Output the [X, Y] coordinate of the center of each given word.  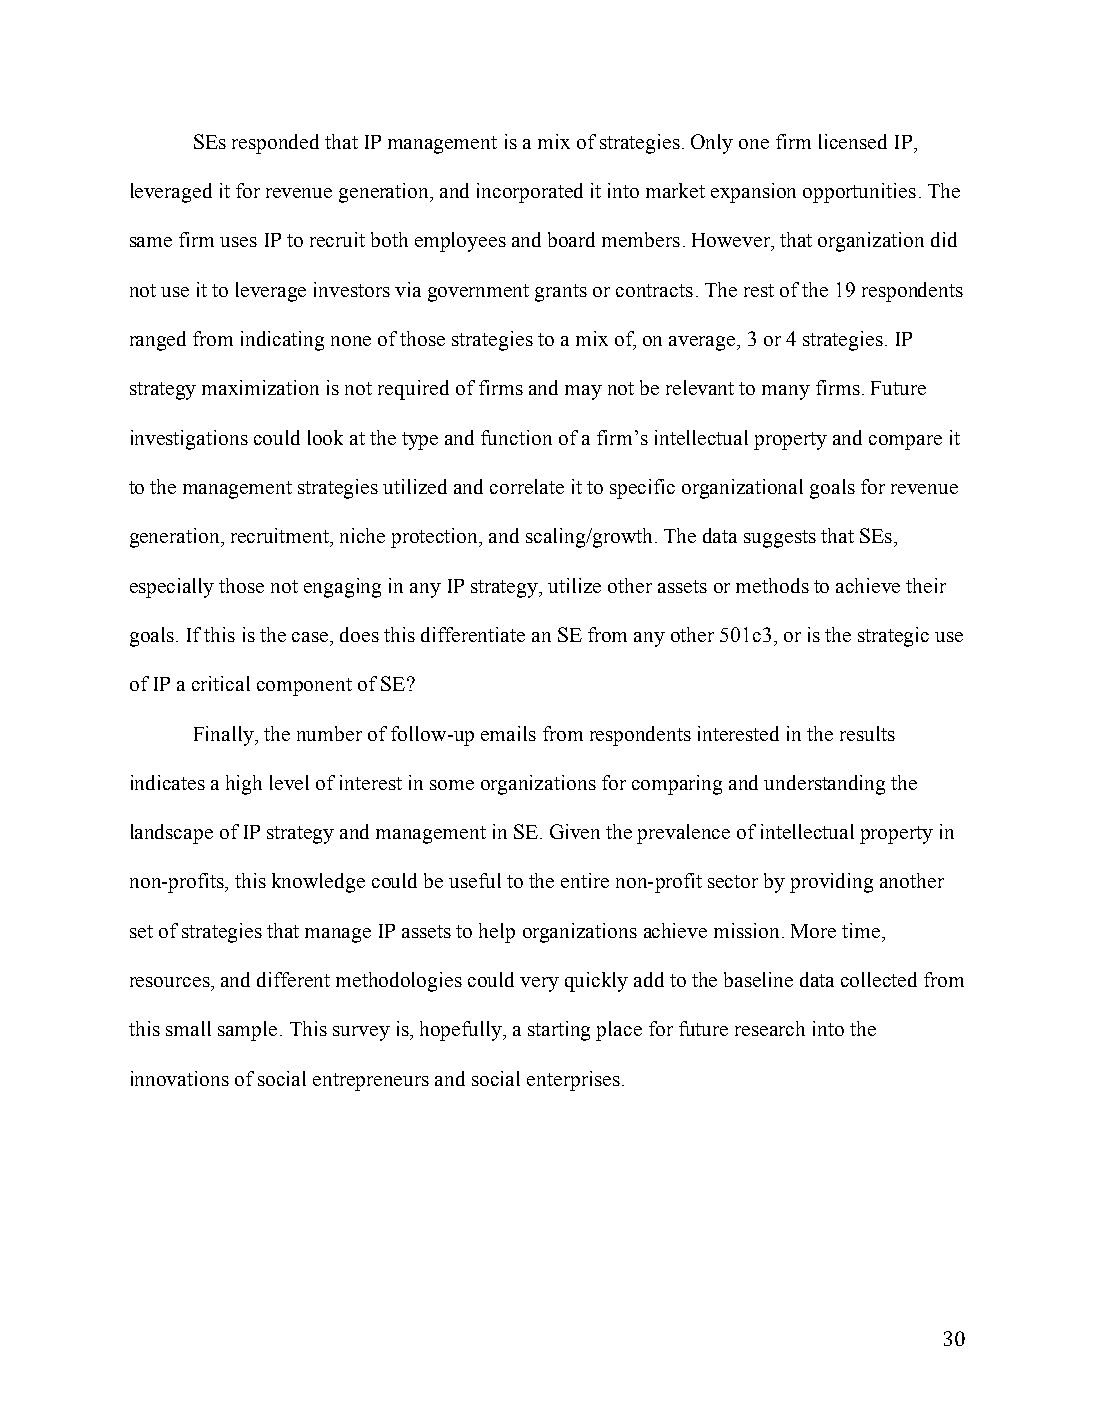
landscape [172, 834]
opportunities [859, 193]
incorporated [530, 193]
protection [436, 538]
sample [247, 1031]
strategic [893, 637]
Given [575, 831]
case [311, 637]
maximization [260, 387]
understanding [824, 785]
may [583, 392]
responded [275, 144]
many [786, 392]
